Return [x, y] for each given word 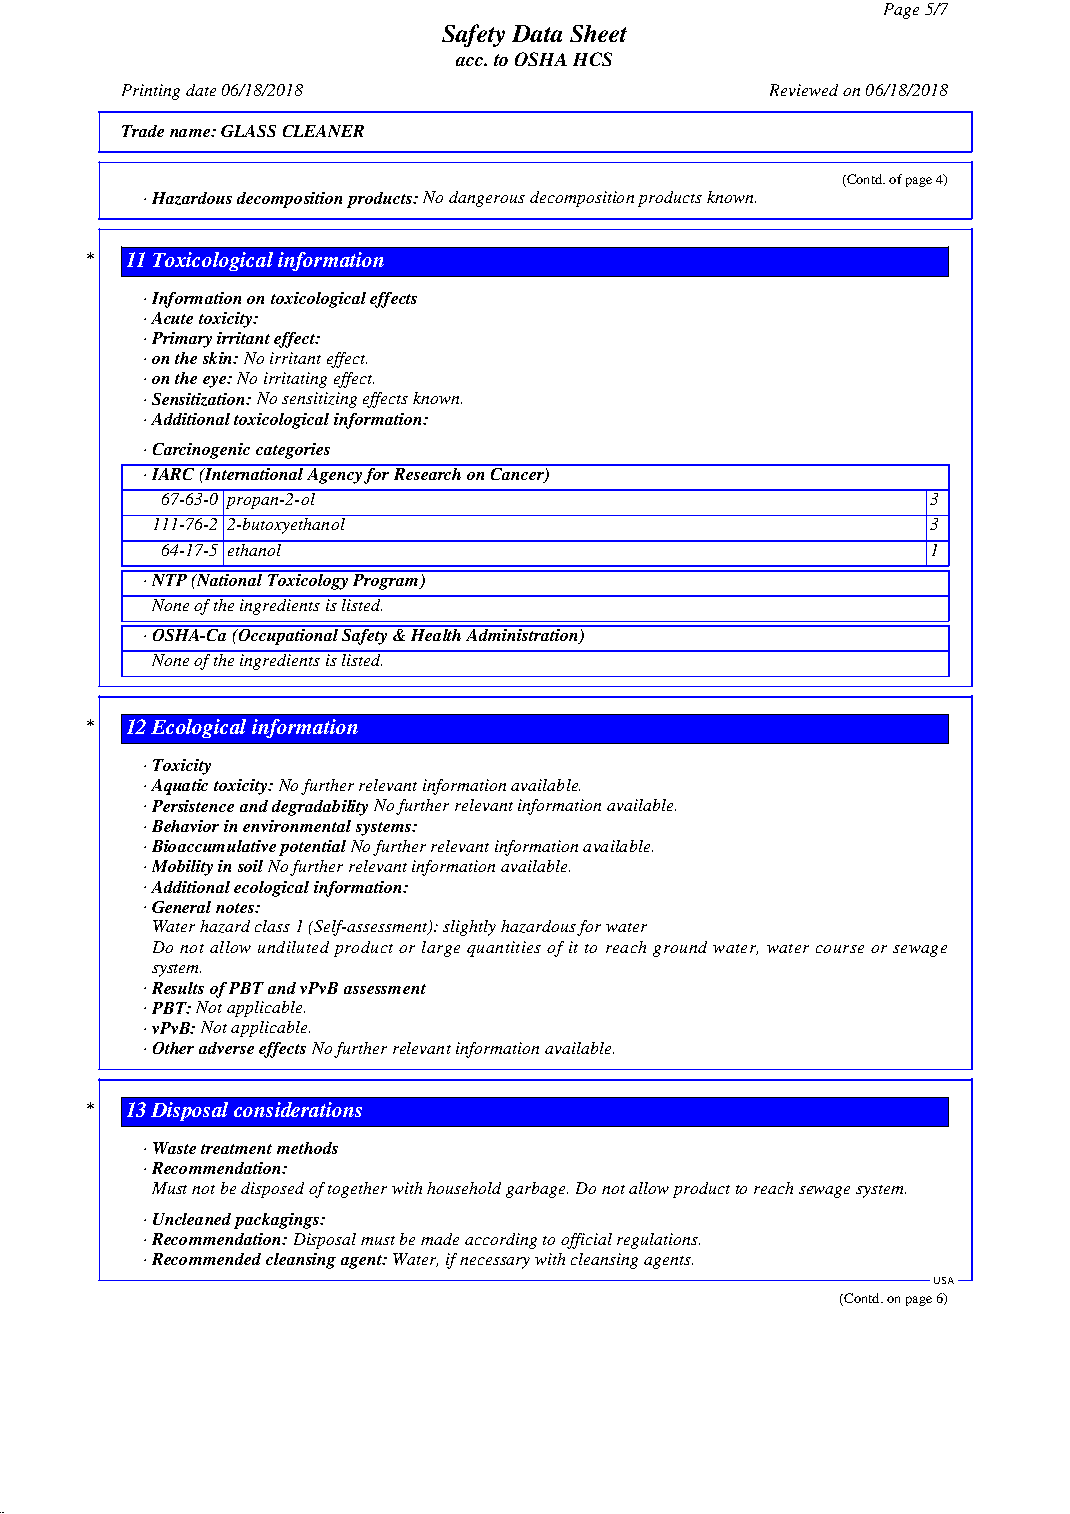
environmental [297, 826]
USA [944, 1280]
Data [537, 33]
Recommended [206, 1259]
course [840, 949]
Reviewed [804, 90]
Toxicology [308, 580]
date [201, 90]
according [501, 1241]
